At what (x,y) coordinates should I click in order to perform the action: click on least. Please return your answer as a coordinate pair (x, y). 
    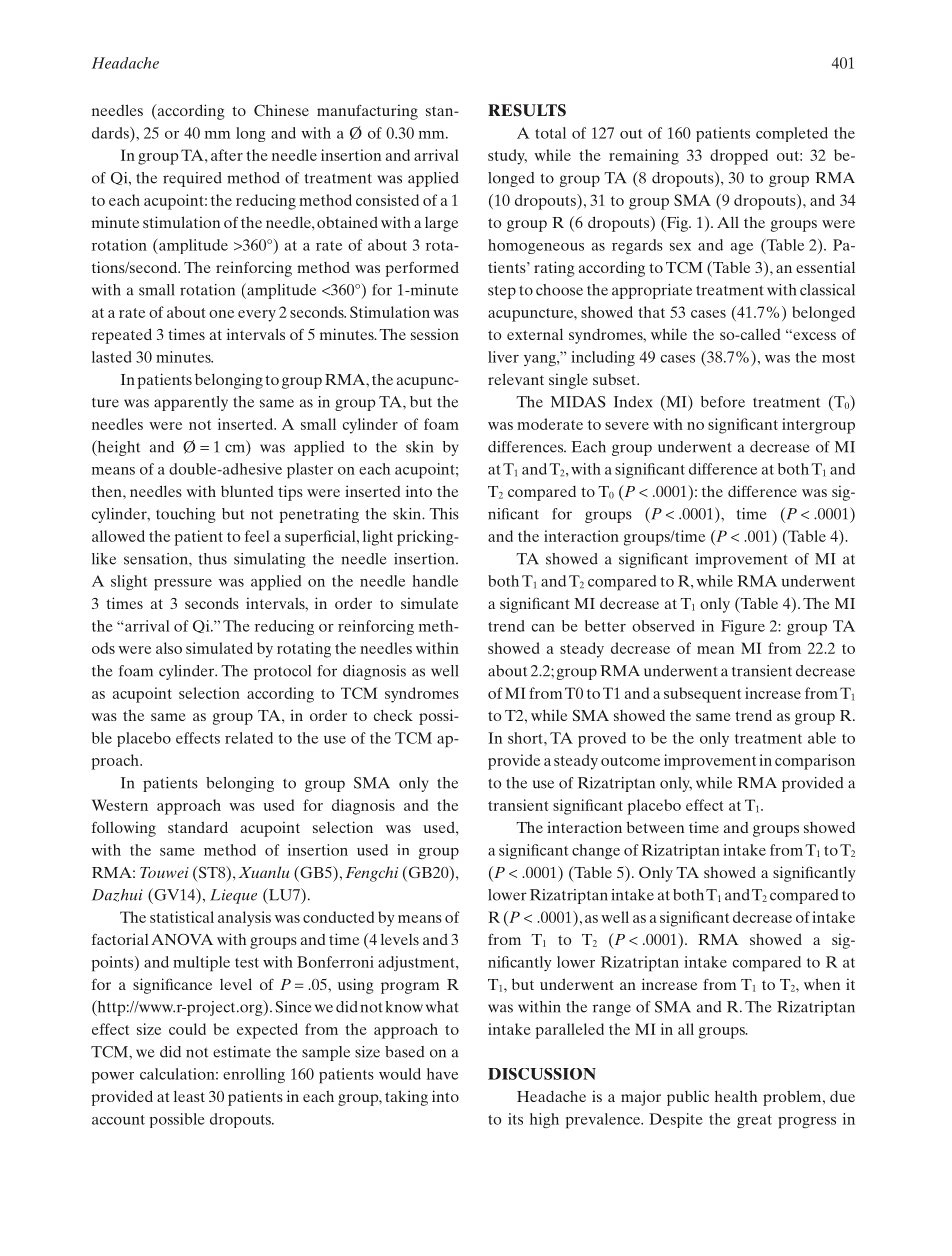
    Looking at the image, I should click on (189, 1096).
